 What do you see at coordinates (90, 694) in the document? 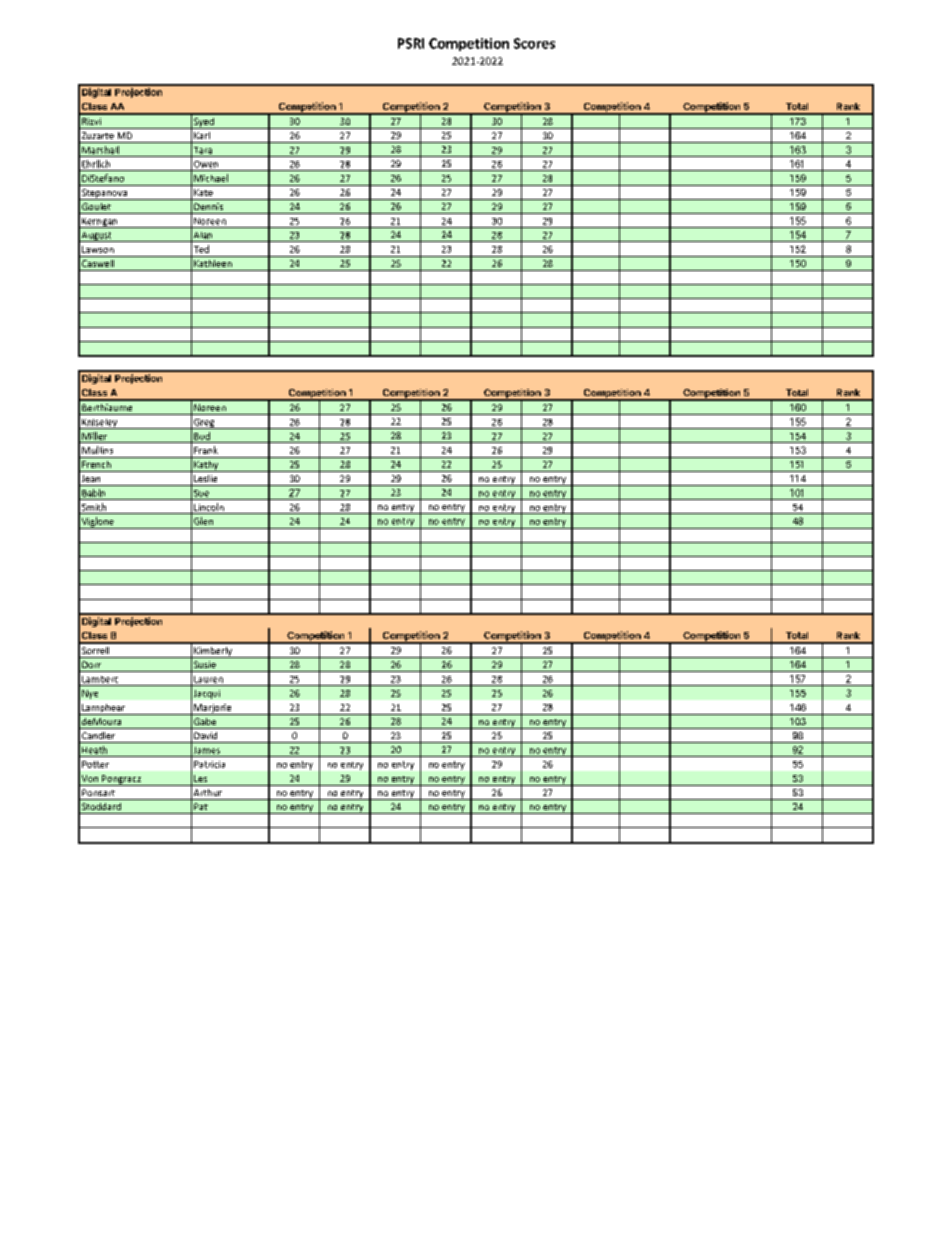
I see `Nye` at bounding box center [90, 694].
